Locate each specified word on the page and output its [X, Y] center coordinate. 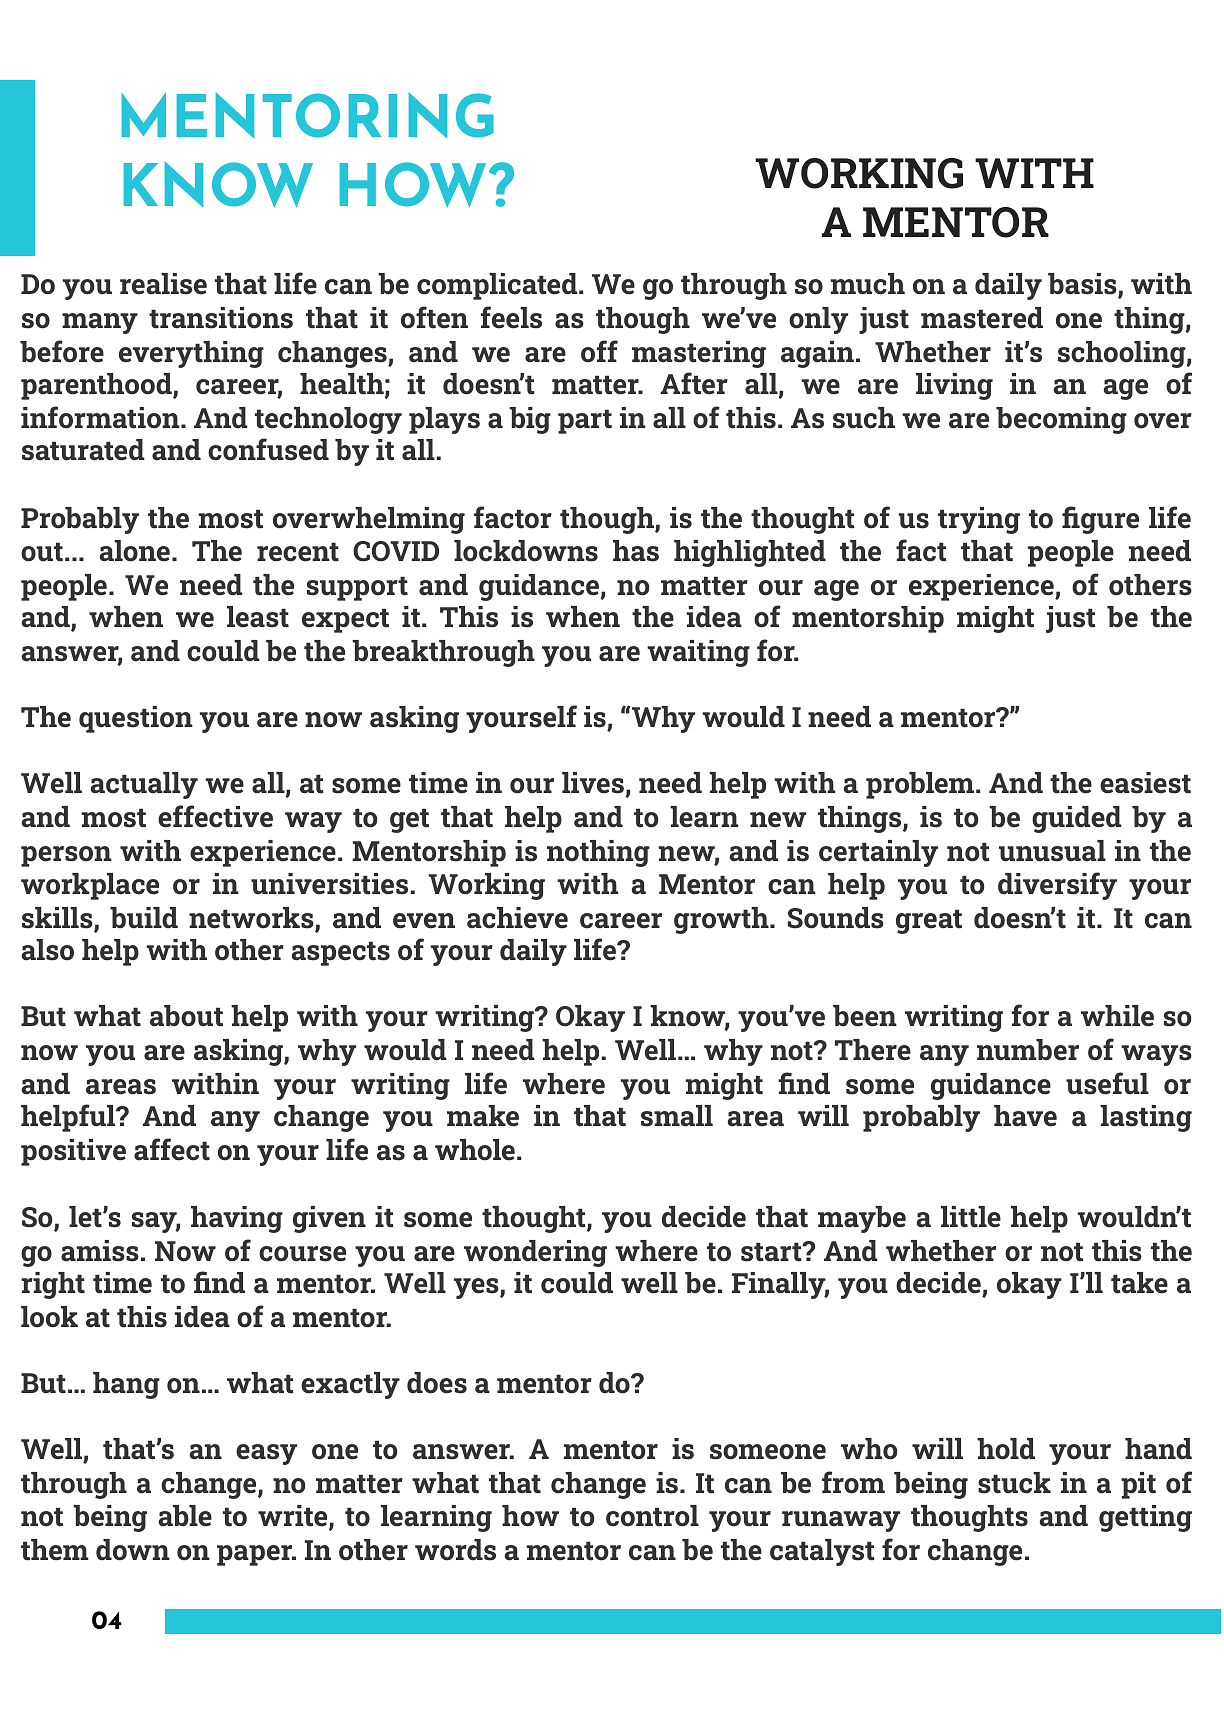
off [599, 351]
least [258, 617]
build [144, 918]
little [971, 1217]
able [185, 1516]
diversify [1057, 886]
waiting [698, 653]
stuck [1014, 1483]
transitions [221, 318]
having [237, 1219]
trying [979, 520]
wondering [535, 1253]
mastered [982, 318]
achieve [517, 918]
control [652, 1516]
